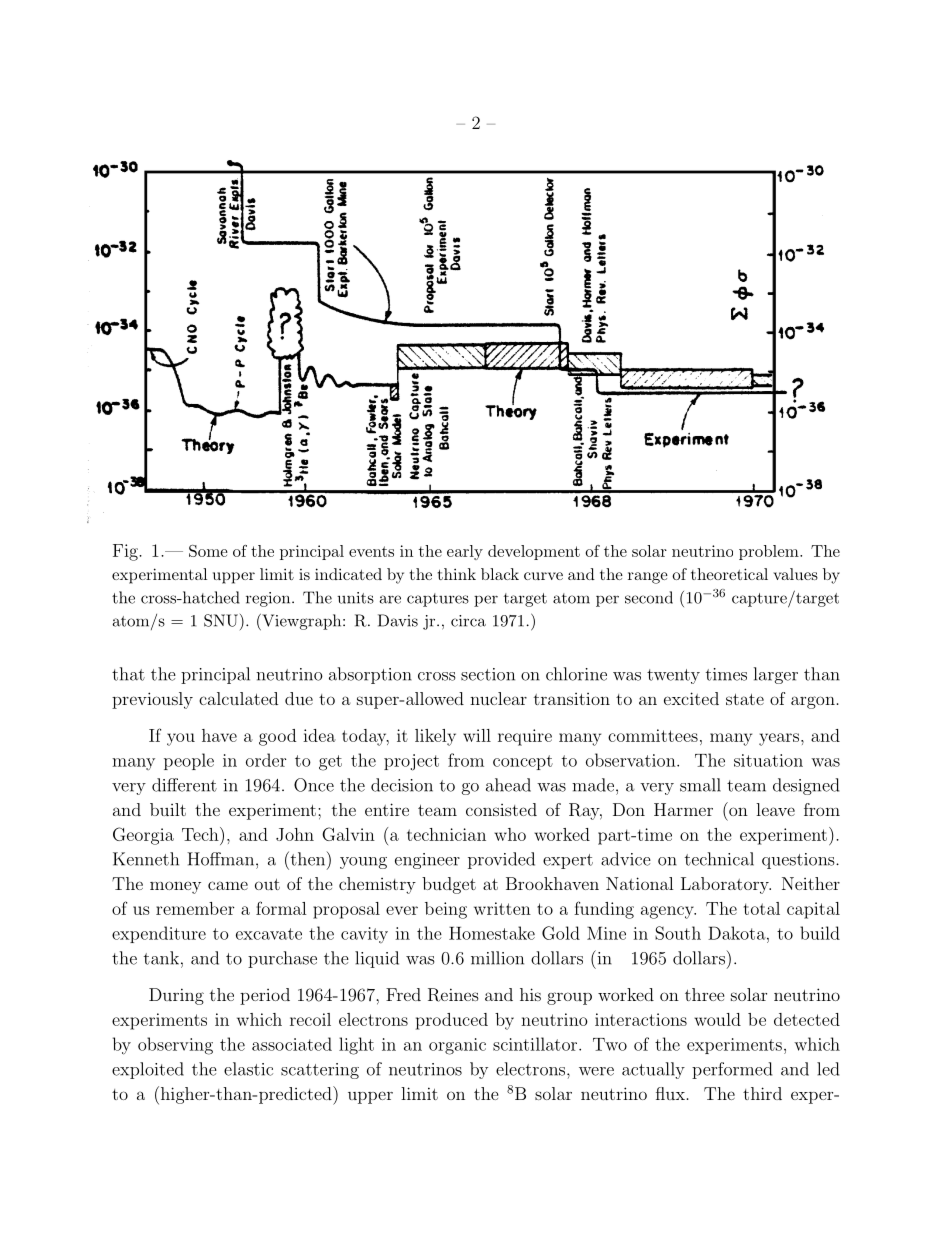  Describe the element at coordinates (732, 1070) in the image. I see `performed` at that location.
